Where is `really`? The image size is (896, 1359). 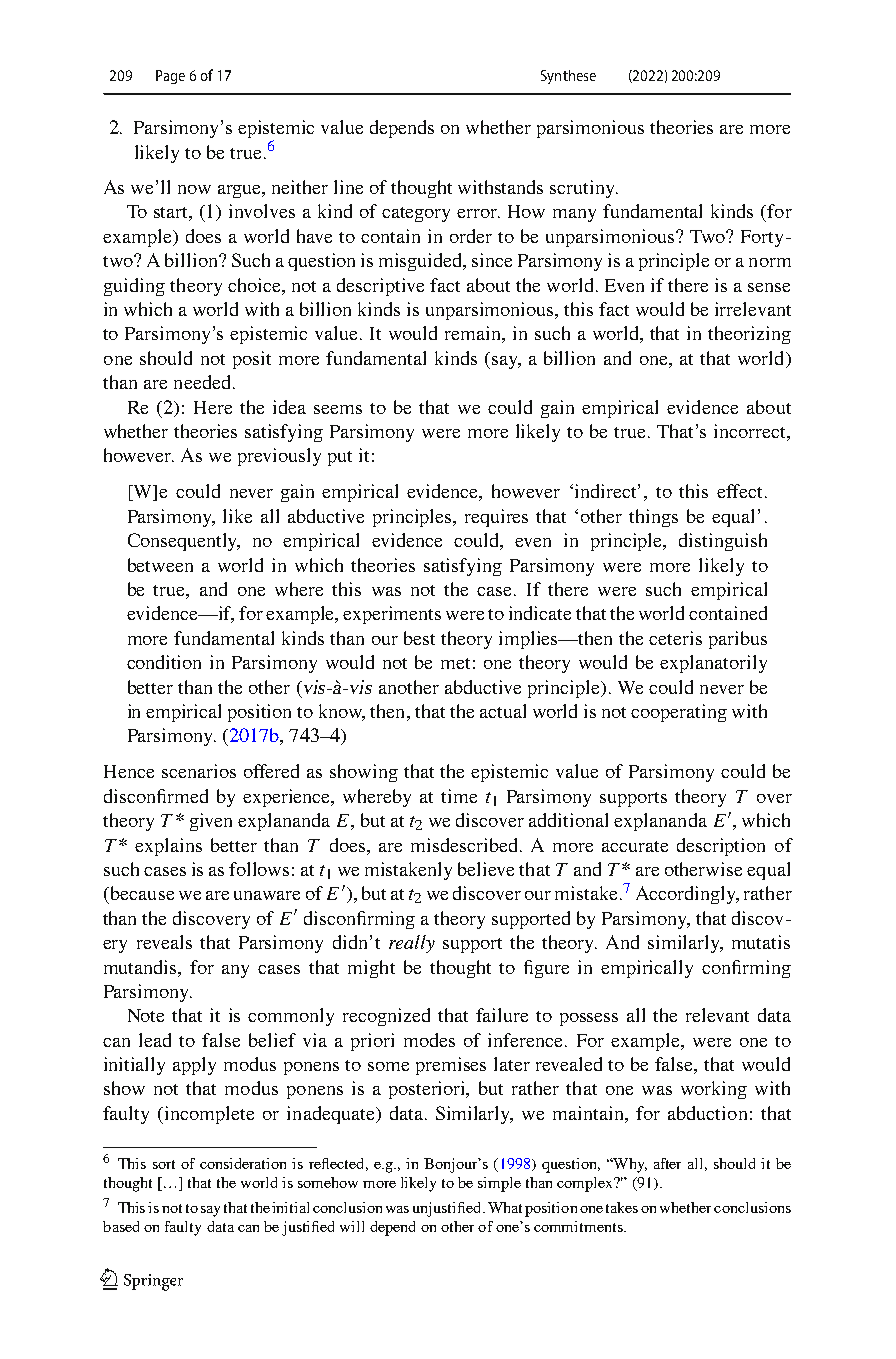
really is located at coordinates (412, 944).
